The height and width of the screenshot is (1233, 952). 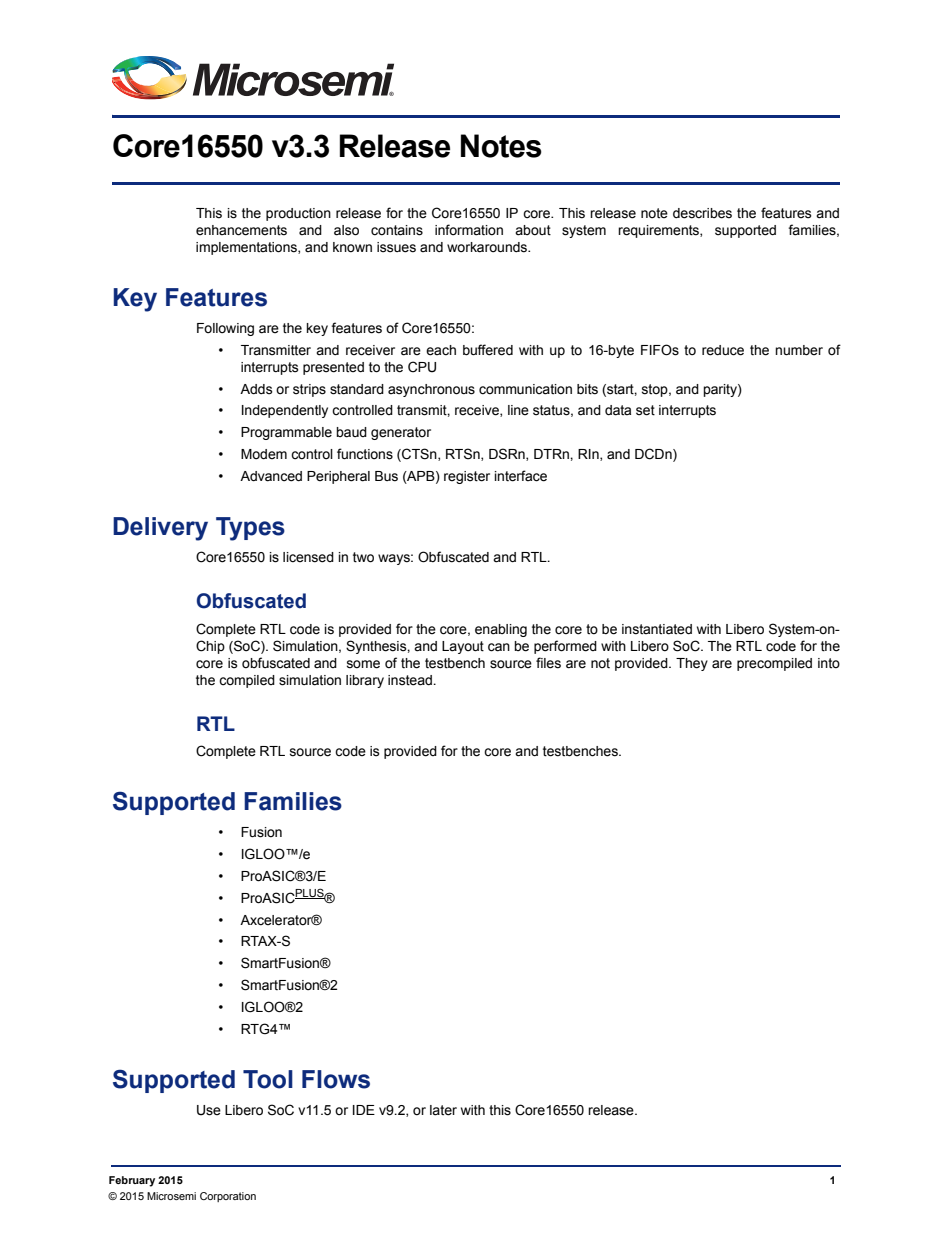 What do you see at coordinates (336, 1079) in the screenshot?
I see `Flows` at bounding box center [336, 1079].
